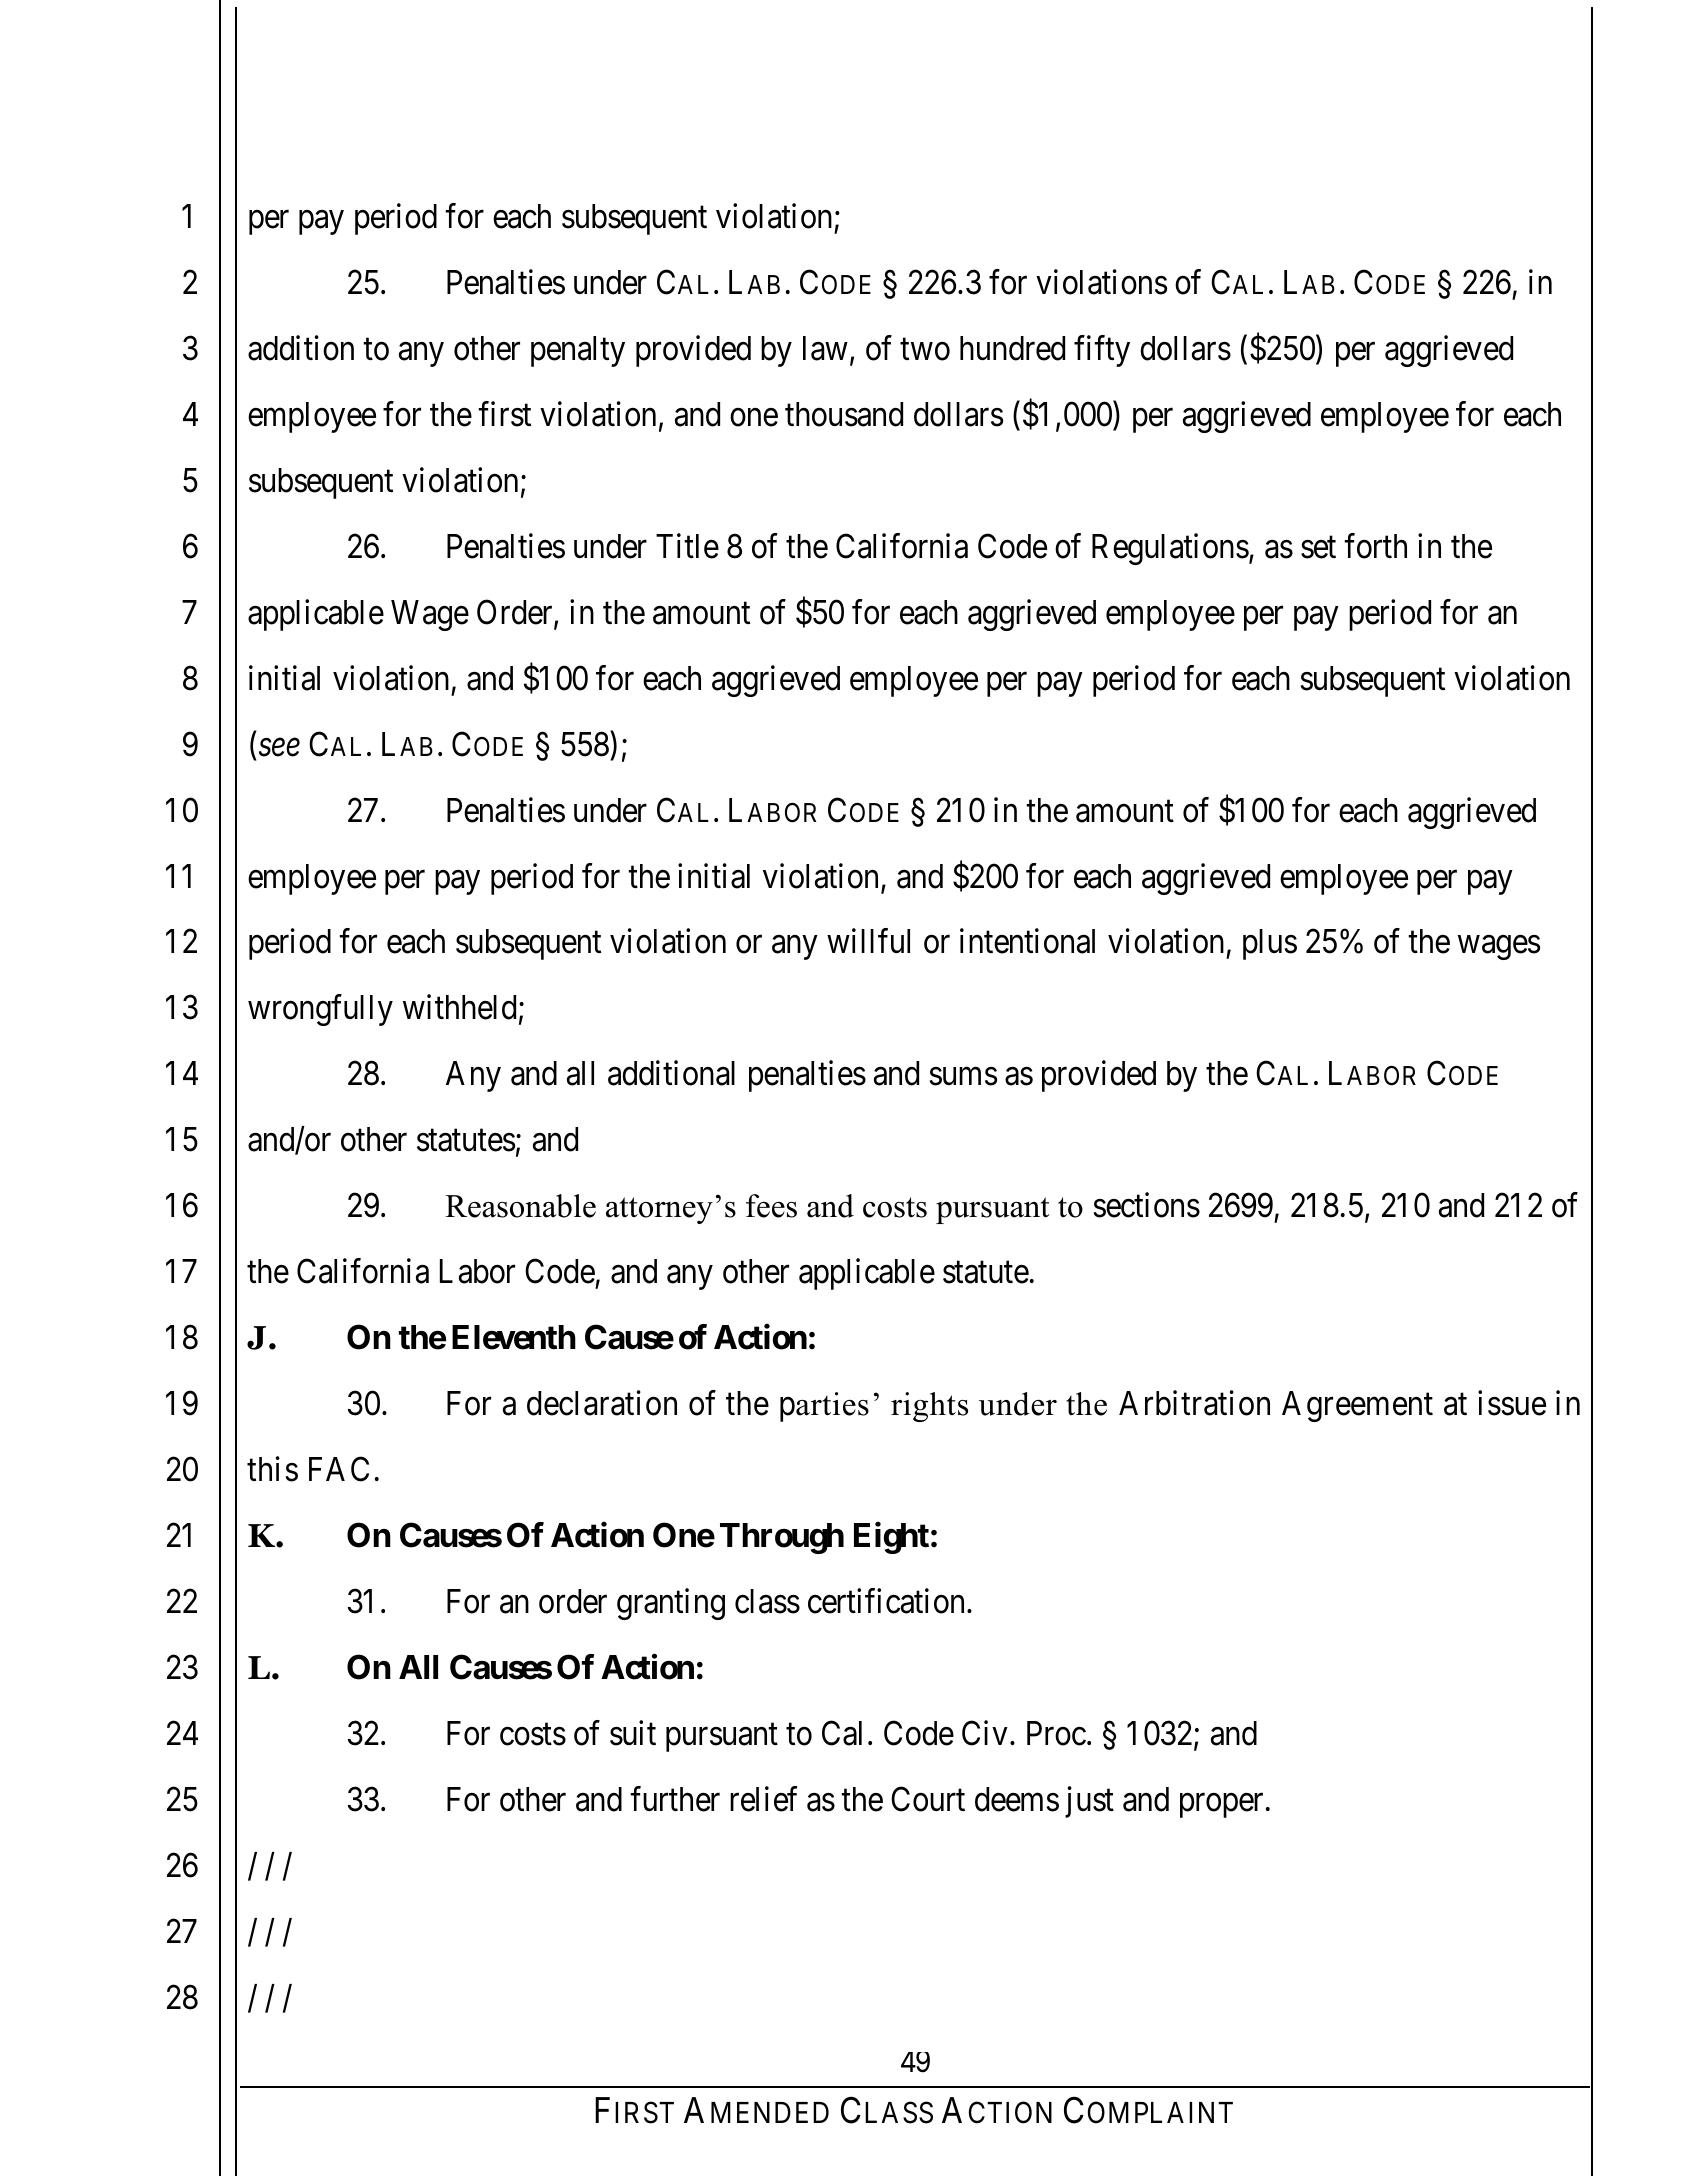  I want to click on penalty, so click(578, 351).
